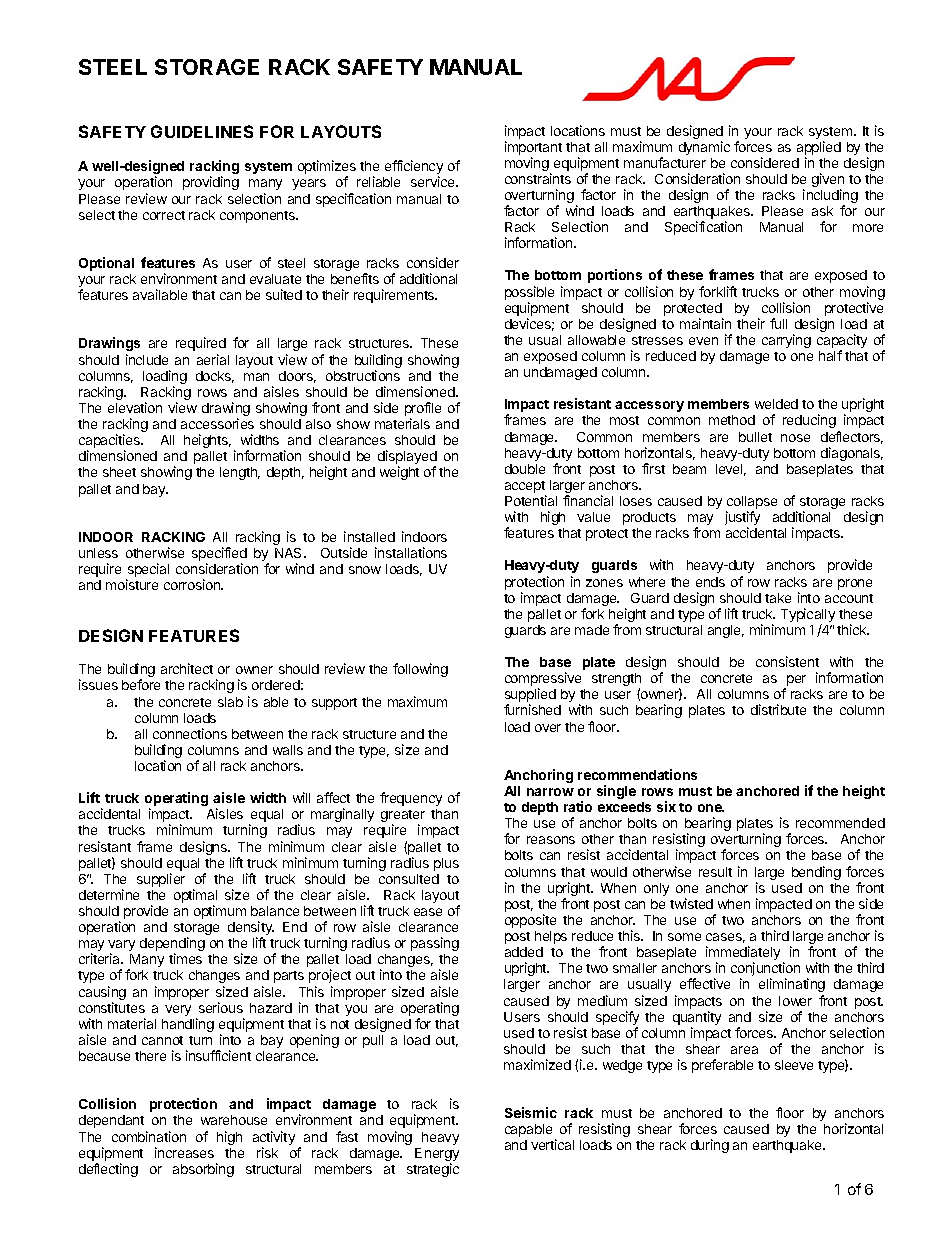 This screenshot has width=952, height=1233. Describe the element at coordinates (840, 823) in the screenshot. I see `recommended` at that location.
